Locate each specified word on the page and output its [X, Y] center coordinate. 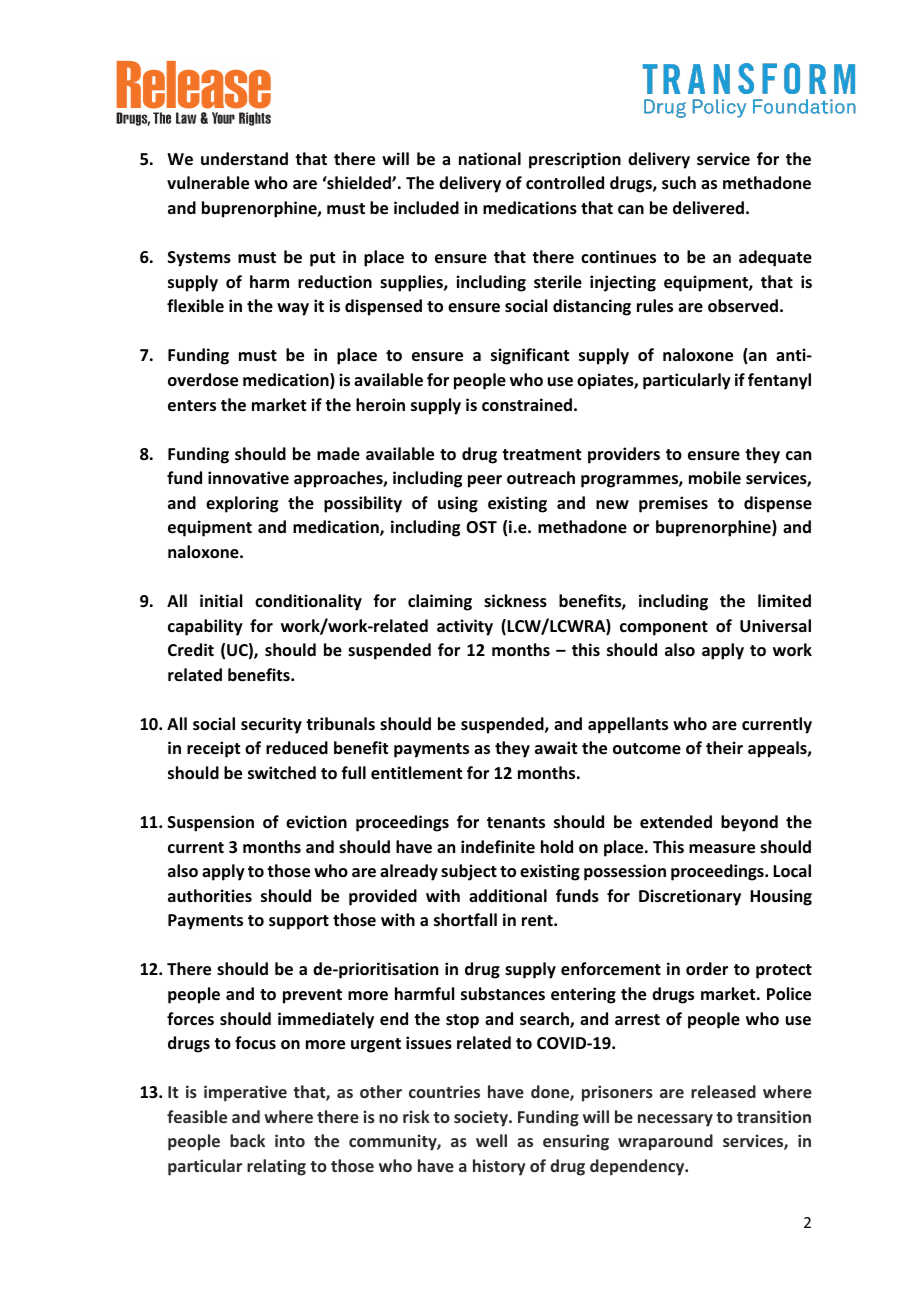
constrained [527, 405]
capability [205, 627]
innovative [248, 477]
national [490, 159]
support [299, 922]
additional [508, 896]
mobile [715, 478]
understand [244, 158]
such [679, 183]
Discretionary [690, 897]
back [247, 1140]
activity [465, 627]
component [664, 628]
